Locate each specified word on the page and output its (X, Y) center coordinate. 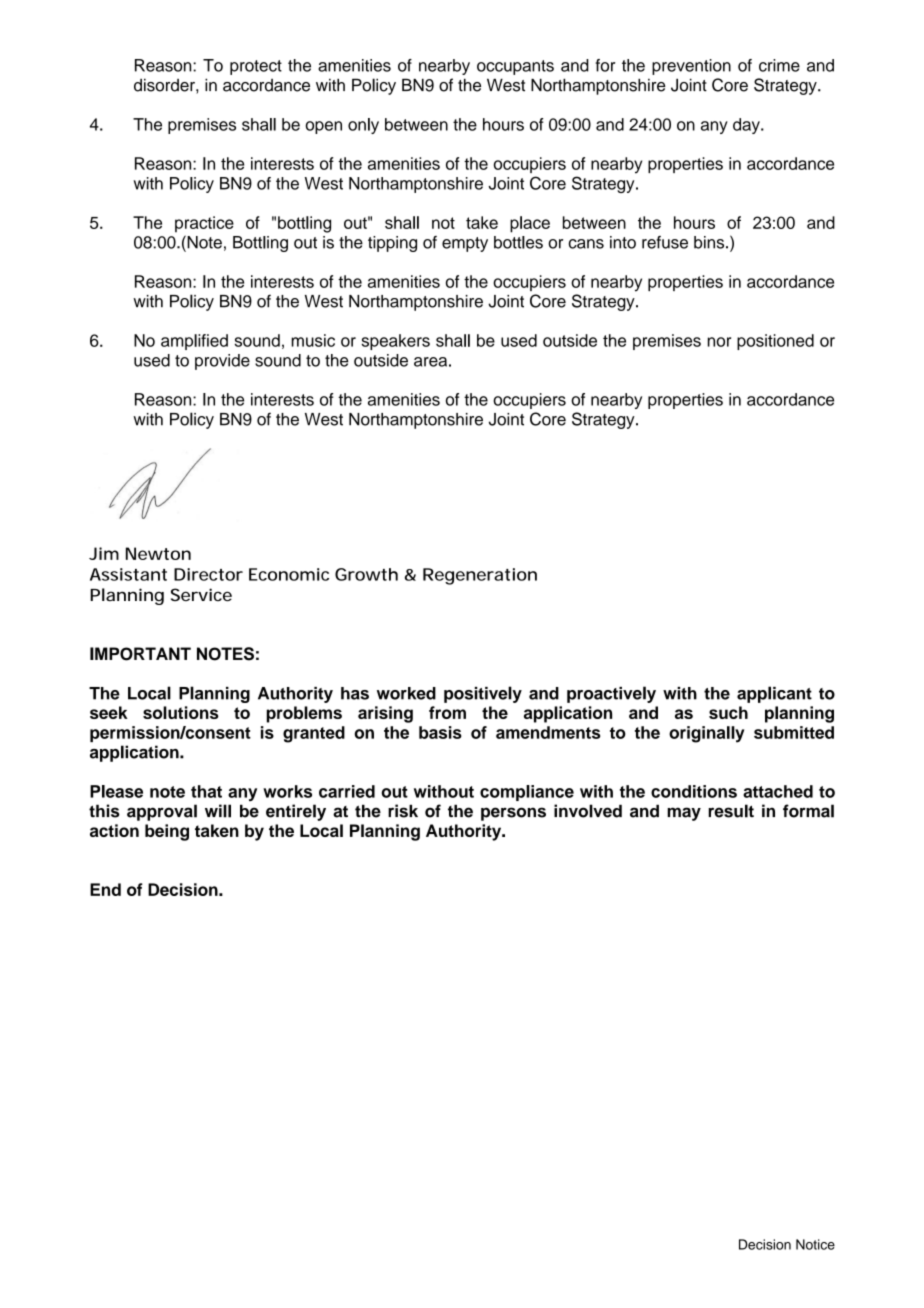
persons (513, 814)
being (167, 832)
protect (256, 67)
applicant (774, 694)
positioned (775, 342)
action (114, 830)
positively (483, 694)
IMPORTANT (140, 654)
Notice (815, 1244)
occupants (515, 67)
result (731, 811)
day (747, 126)
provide (222, 362)
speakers (395, 342)
